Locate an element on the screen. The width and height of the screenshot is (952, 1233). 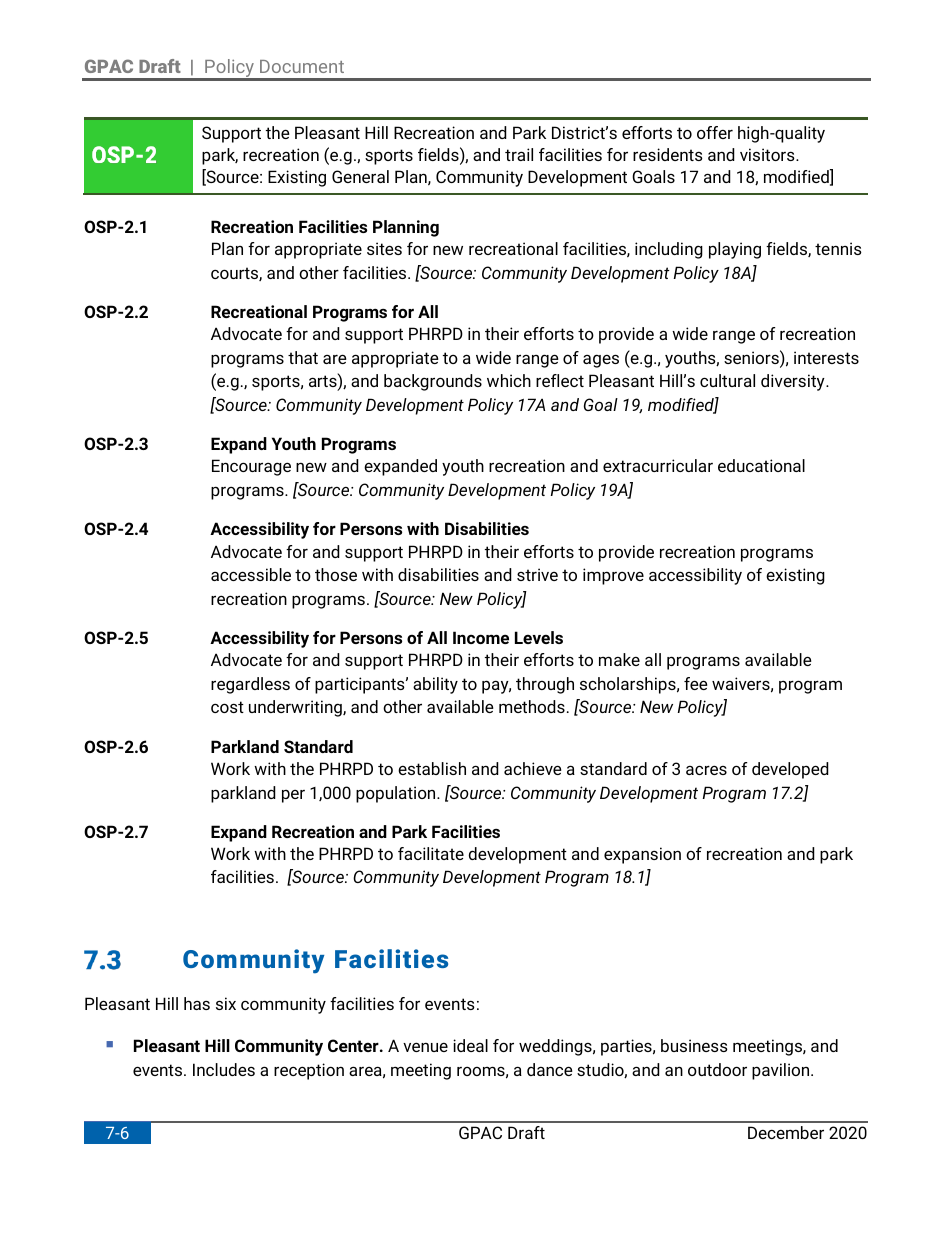
cultural is located at coordinates (727, 380).
